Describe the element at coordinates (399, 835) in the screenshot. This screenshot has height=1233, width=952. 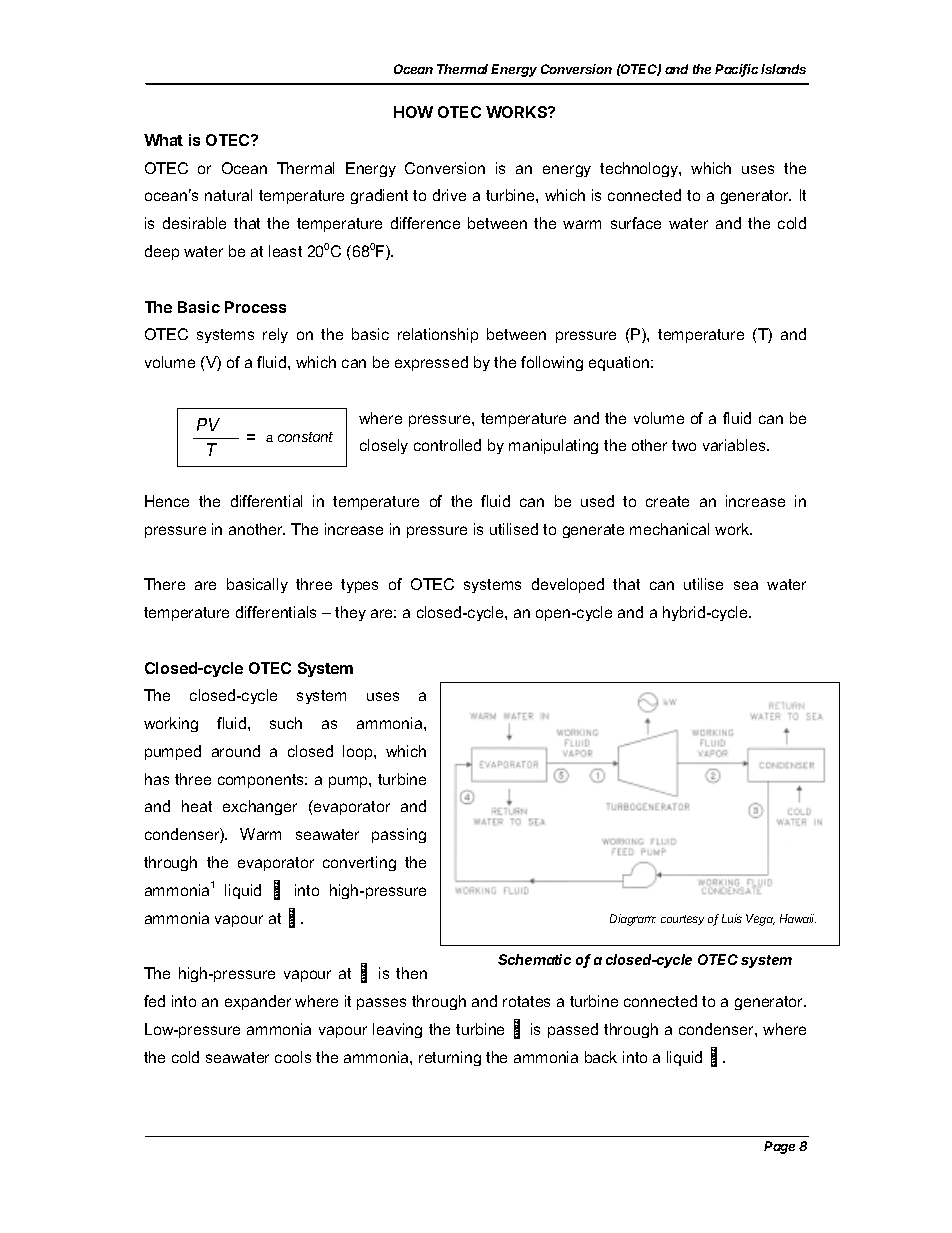
I see `passing` at that location.
